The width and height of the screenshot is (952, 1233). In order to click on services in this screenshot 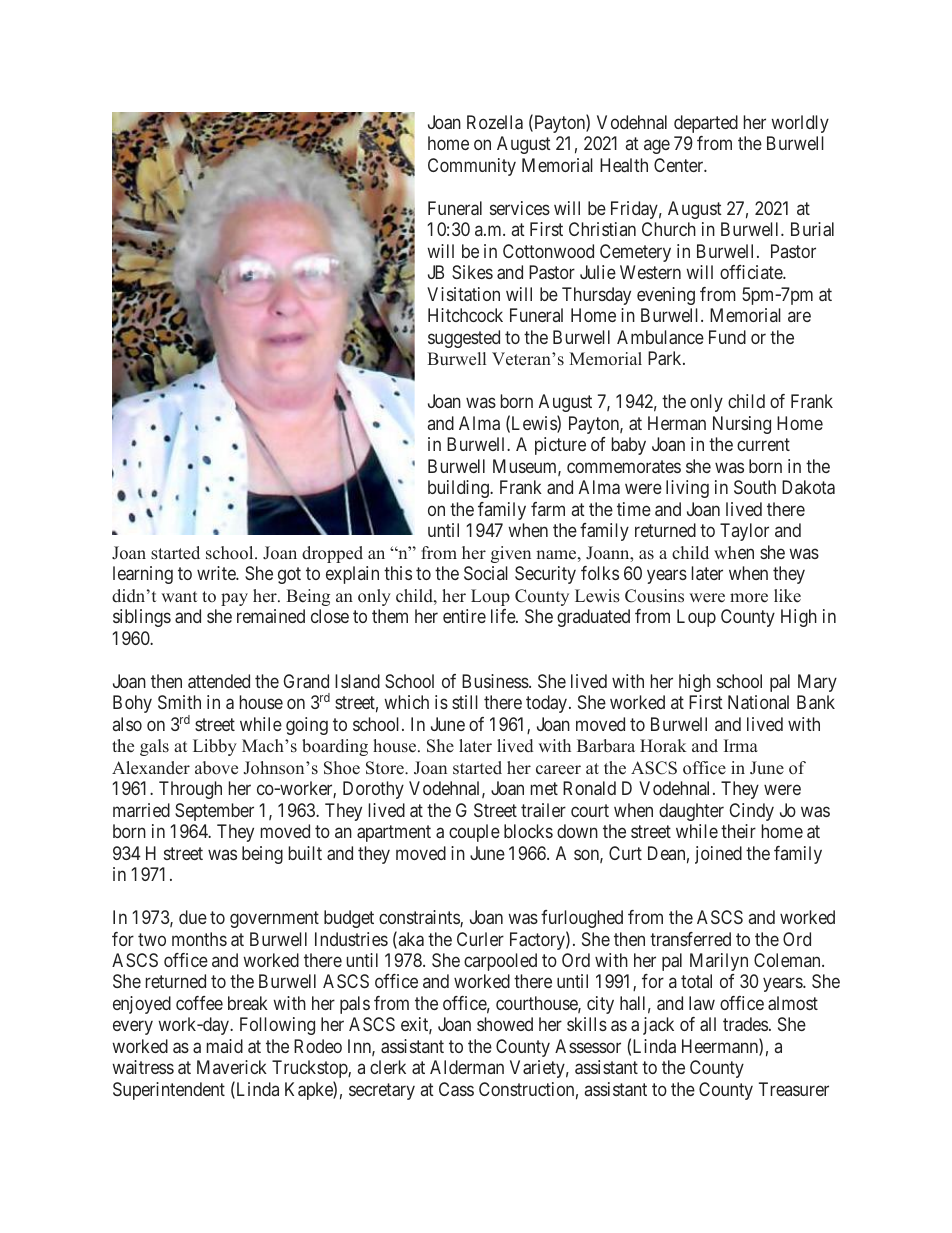, I will do `click(520, 208)`.
